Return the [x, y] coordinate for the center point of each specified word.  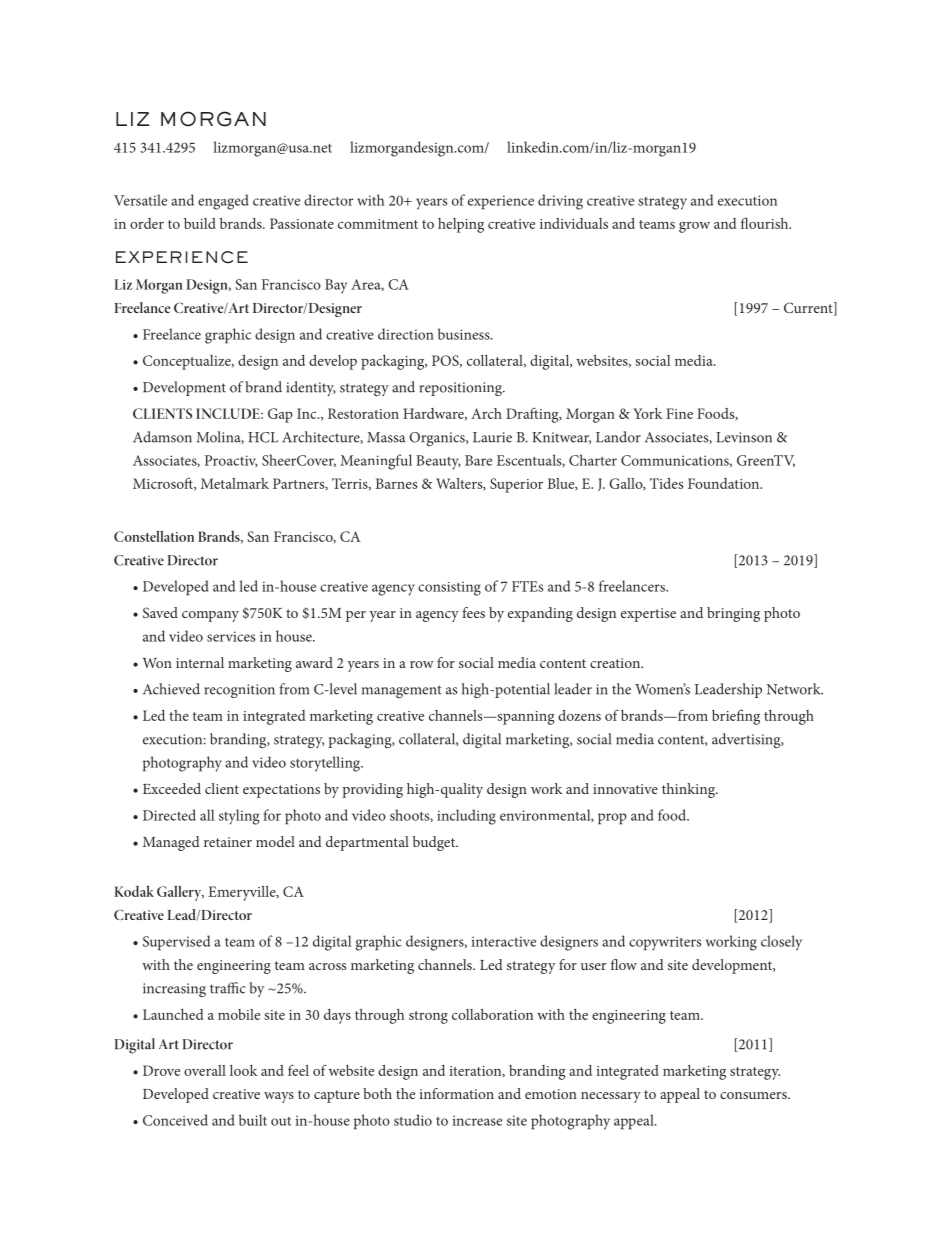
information [456, 1093]
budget [435, 843]
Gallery [180, 893]
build [200, 223]
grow [694, 227]
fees [473, 612]
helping [461, 225]
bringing [733, 614]
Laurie [492, 437]
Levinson [744, 437]
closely [781, 943]
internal [200, 662]
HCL [263, 437]
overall [205, 1070]
